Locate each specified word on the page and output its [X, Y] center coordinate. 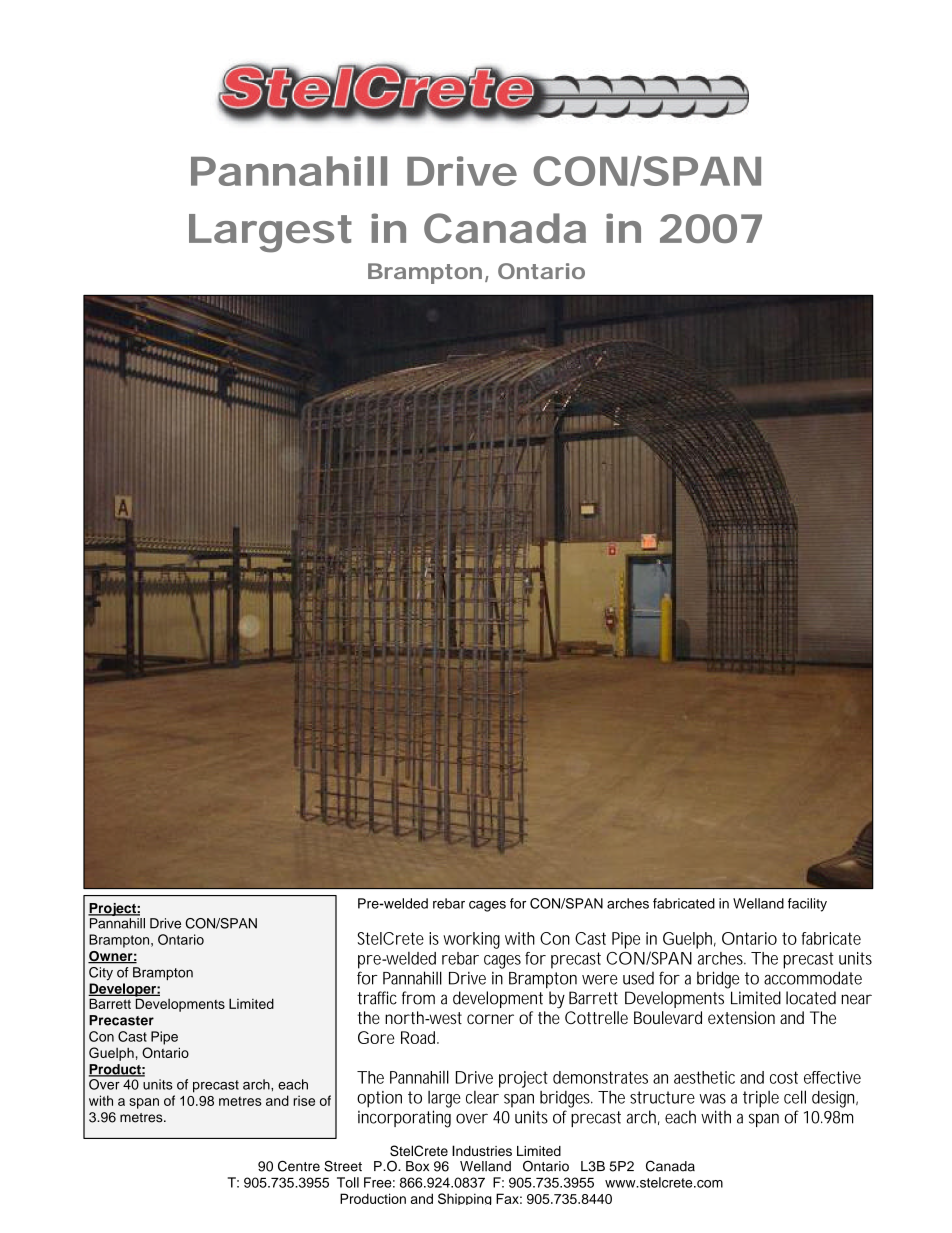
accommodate [813, 978]
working [471, 940]
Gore [376, 1037]
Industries [482, 1150]
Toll [348, 1182]
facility [807, 905]
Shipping [465, 1199]
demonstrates [600, 1077]
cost [784, 1077]
